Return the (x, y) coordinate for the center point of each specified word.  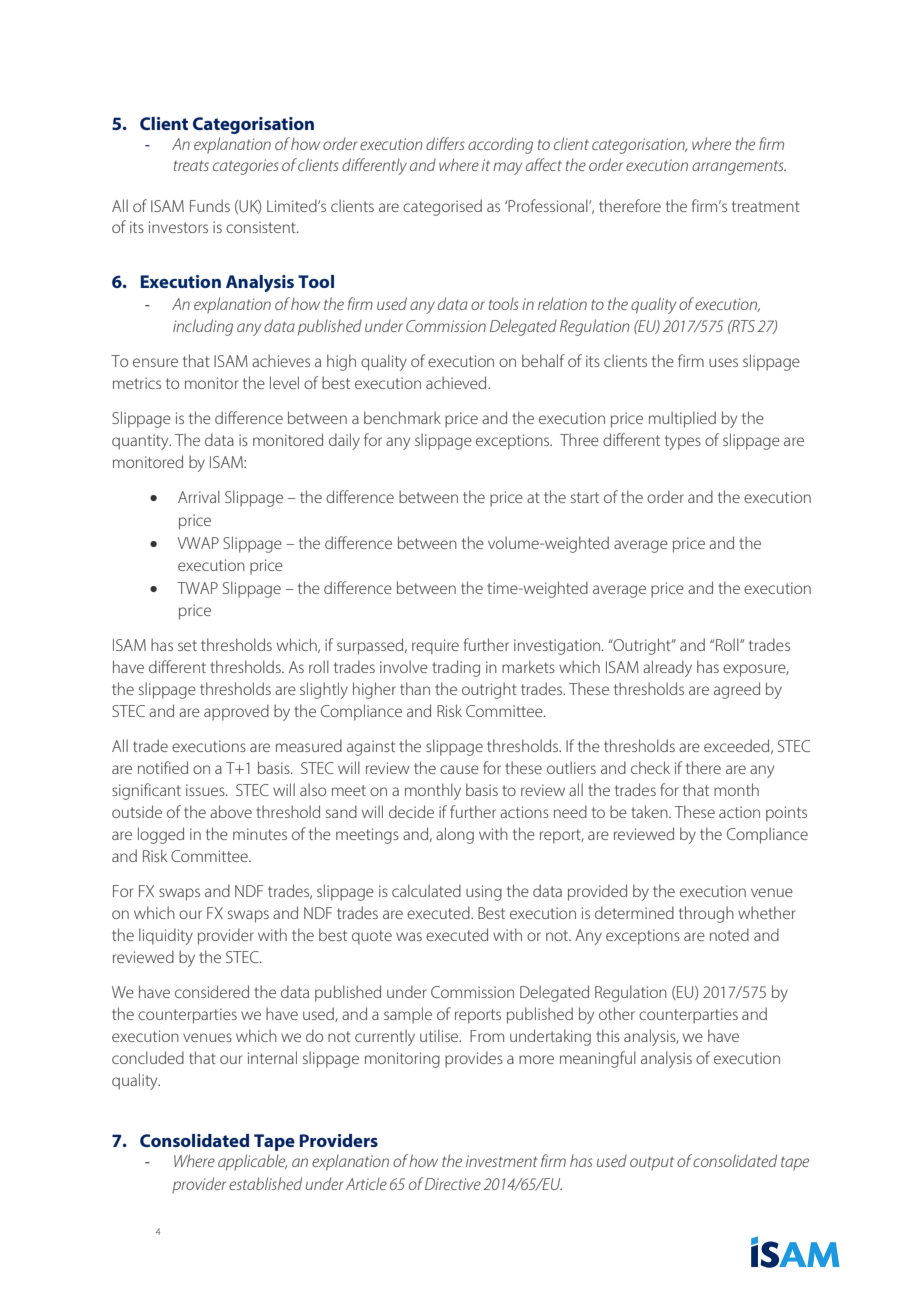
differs (445, 143)
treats (191, 165)
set (187, 645)
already (667, 668)
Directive (453, 1184)
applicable (252, 1162)
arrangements (739, 167)
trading (456, 668)
